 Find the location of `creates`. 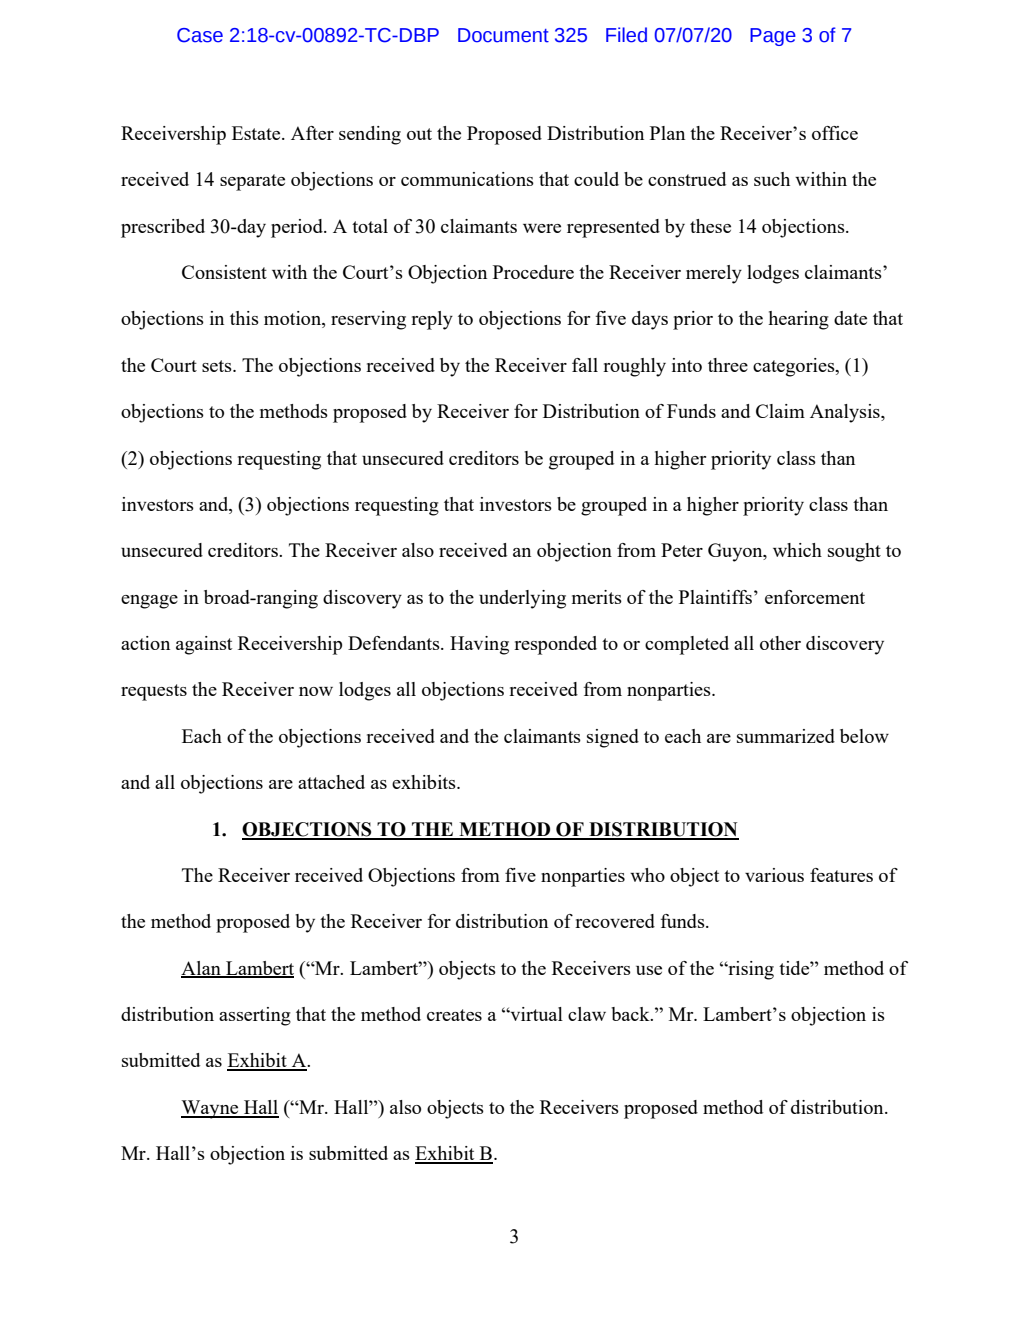

creates is located at coordinates (454, 1015).
